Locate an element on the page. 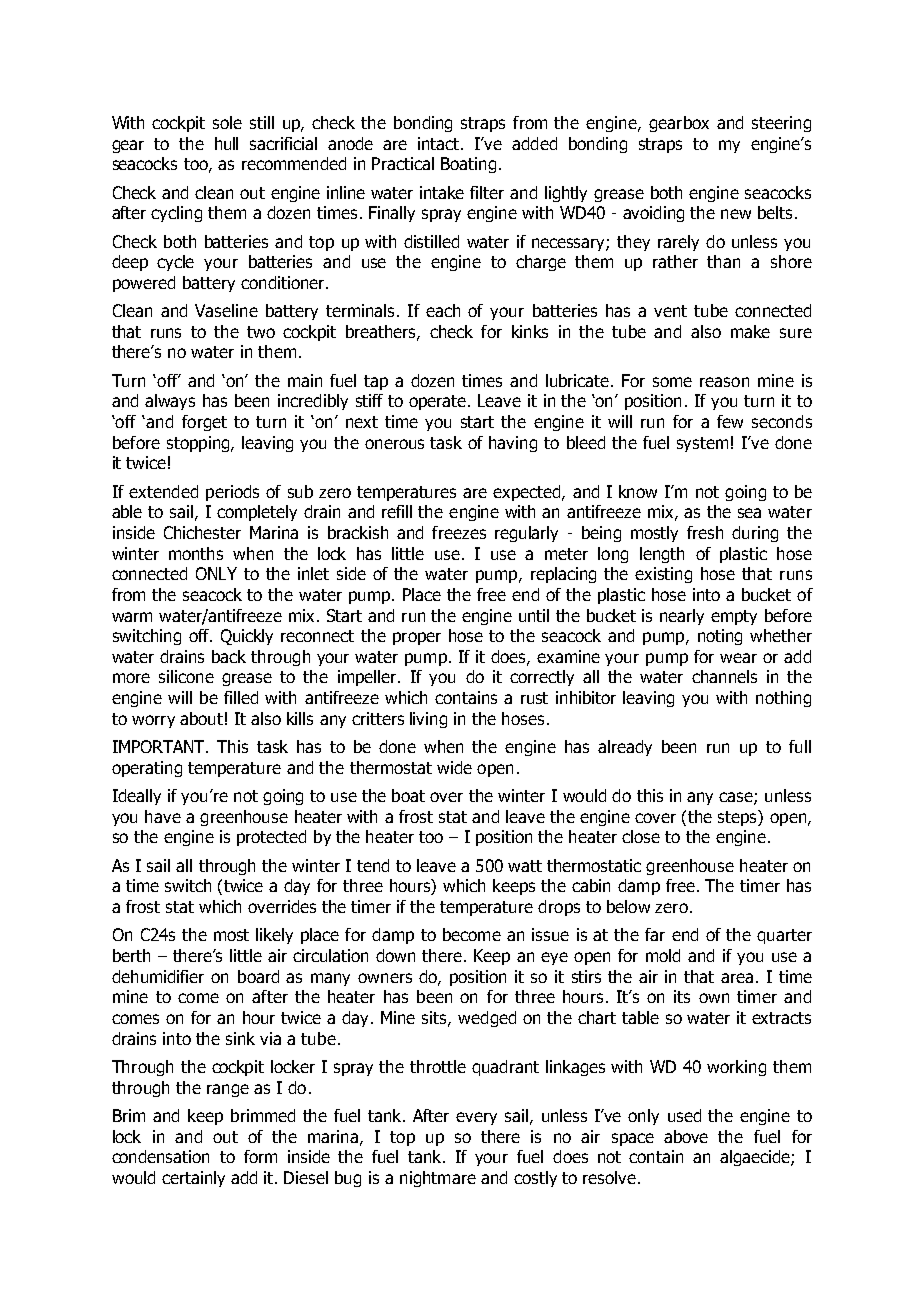 This page has width=924, height=1308. months is located at coordinates (196, 553).
